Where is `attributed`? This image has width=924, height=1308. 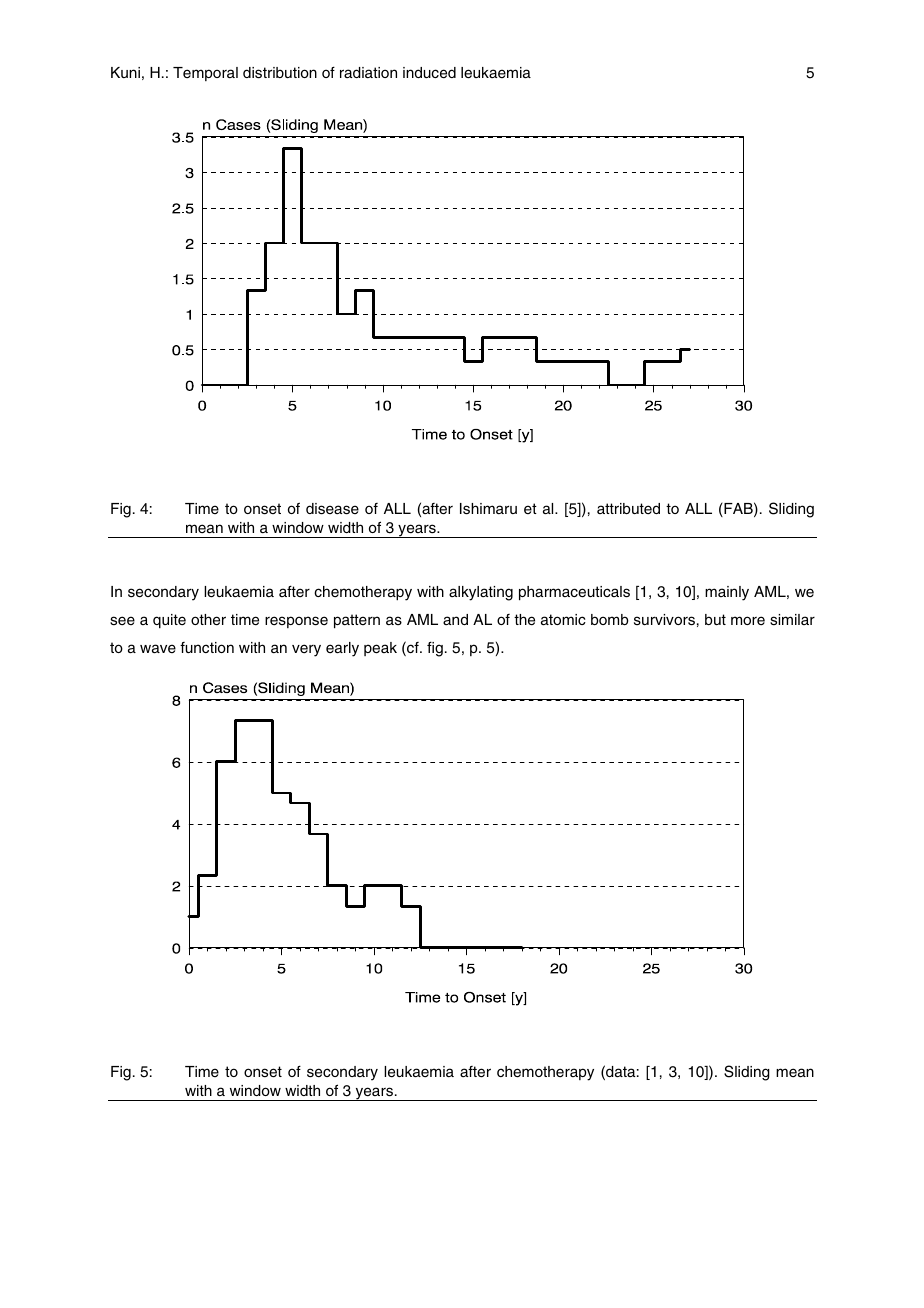 attributed is located at coordinates (628, 508).
